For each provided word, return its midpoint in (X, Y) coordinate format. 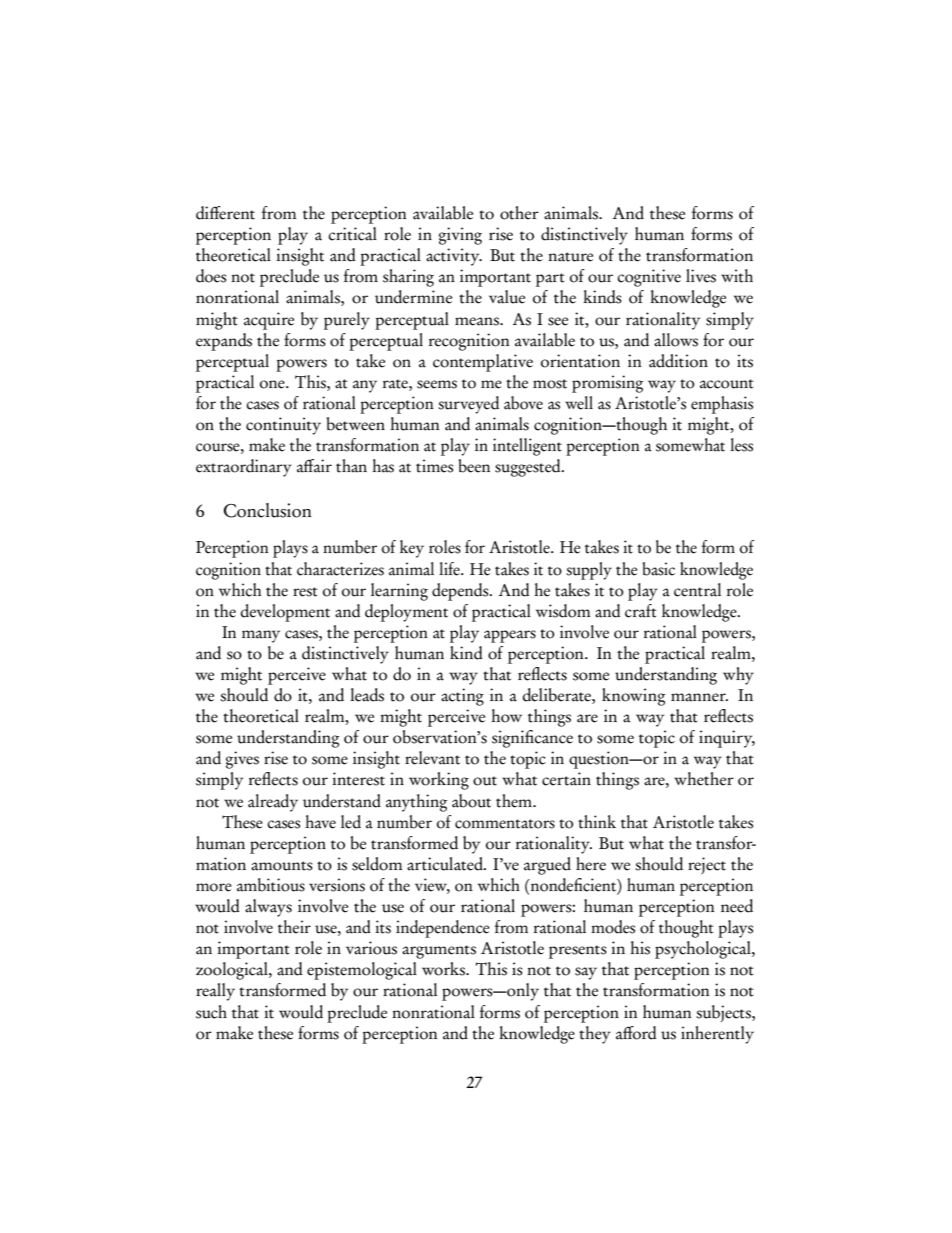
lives (701, 276)
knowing (634, 697)
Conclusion (267, 510)
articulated (446, 864)
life (450, 569)
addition (678, 361)
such (211, 1012)
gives (242, 760)
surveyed (468, 405)
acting (462, 697)
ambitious (271, 885)
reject (707, 865)
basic (658, 569)
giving (460, 236)
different (225, 213)
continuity (283, 426)
